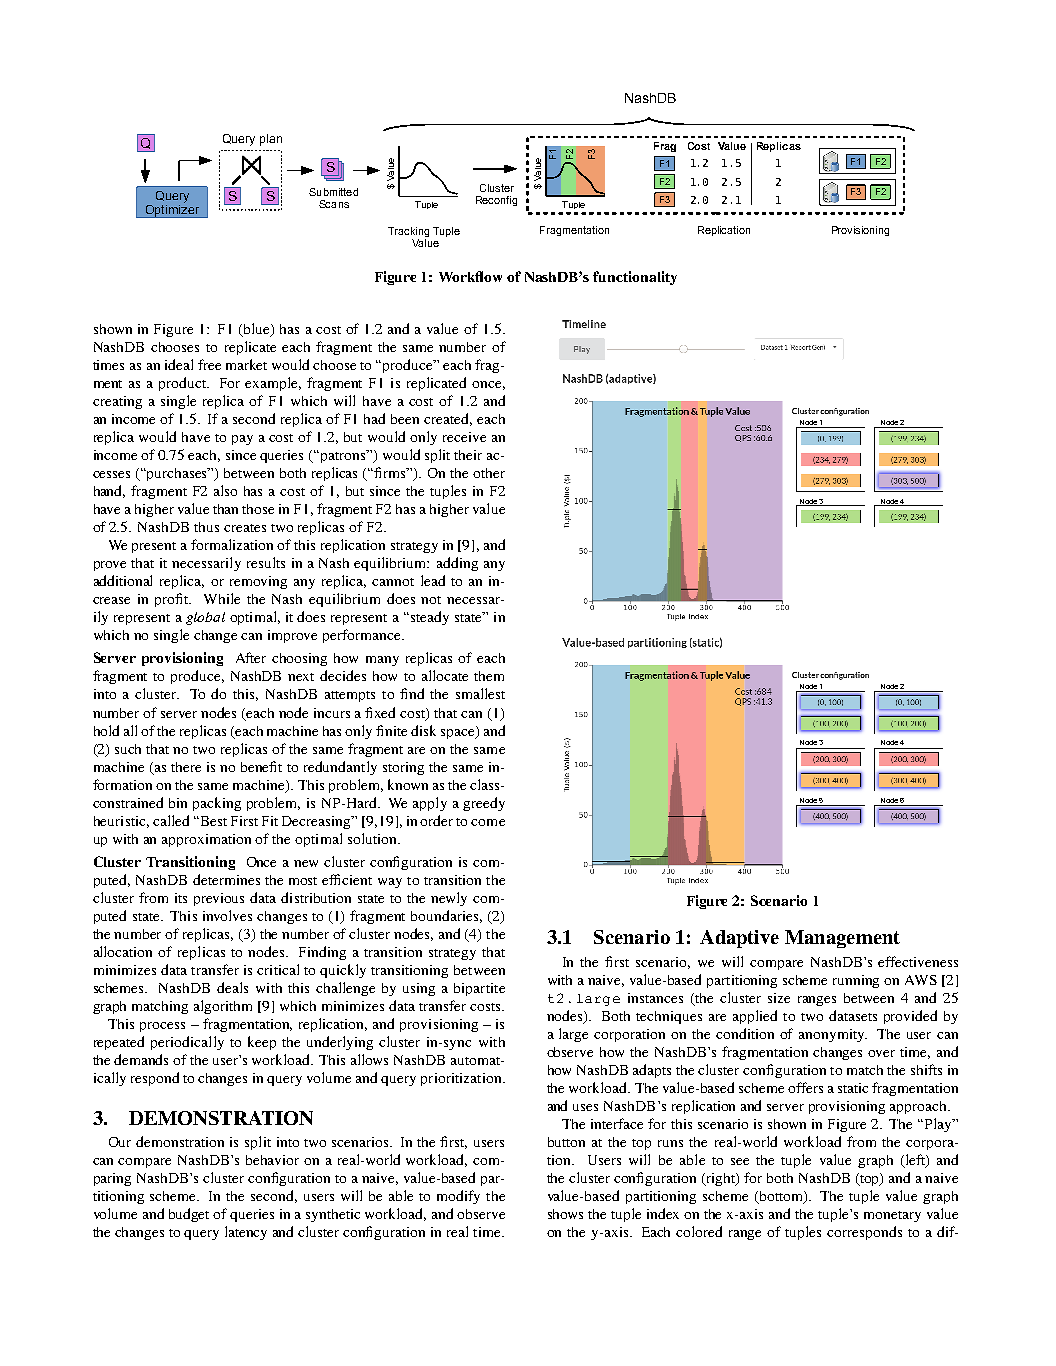  I want to click on determines, so click(226, 879).
